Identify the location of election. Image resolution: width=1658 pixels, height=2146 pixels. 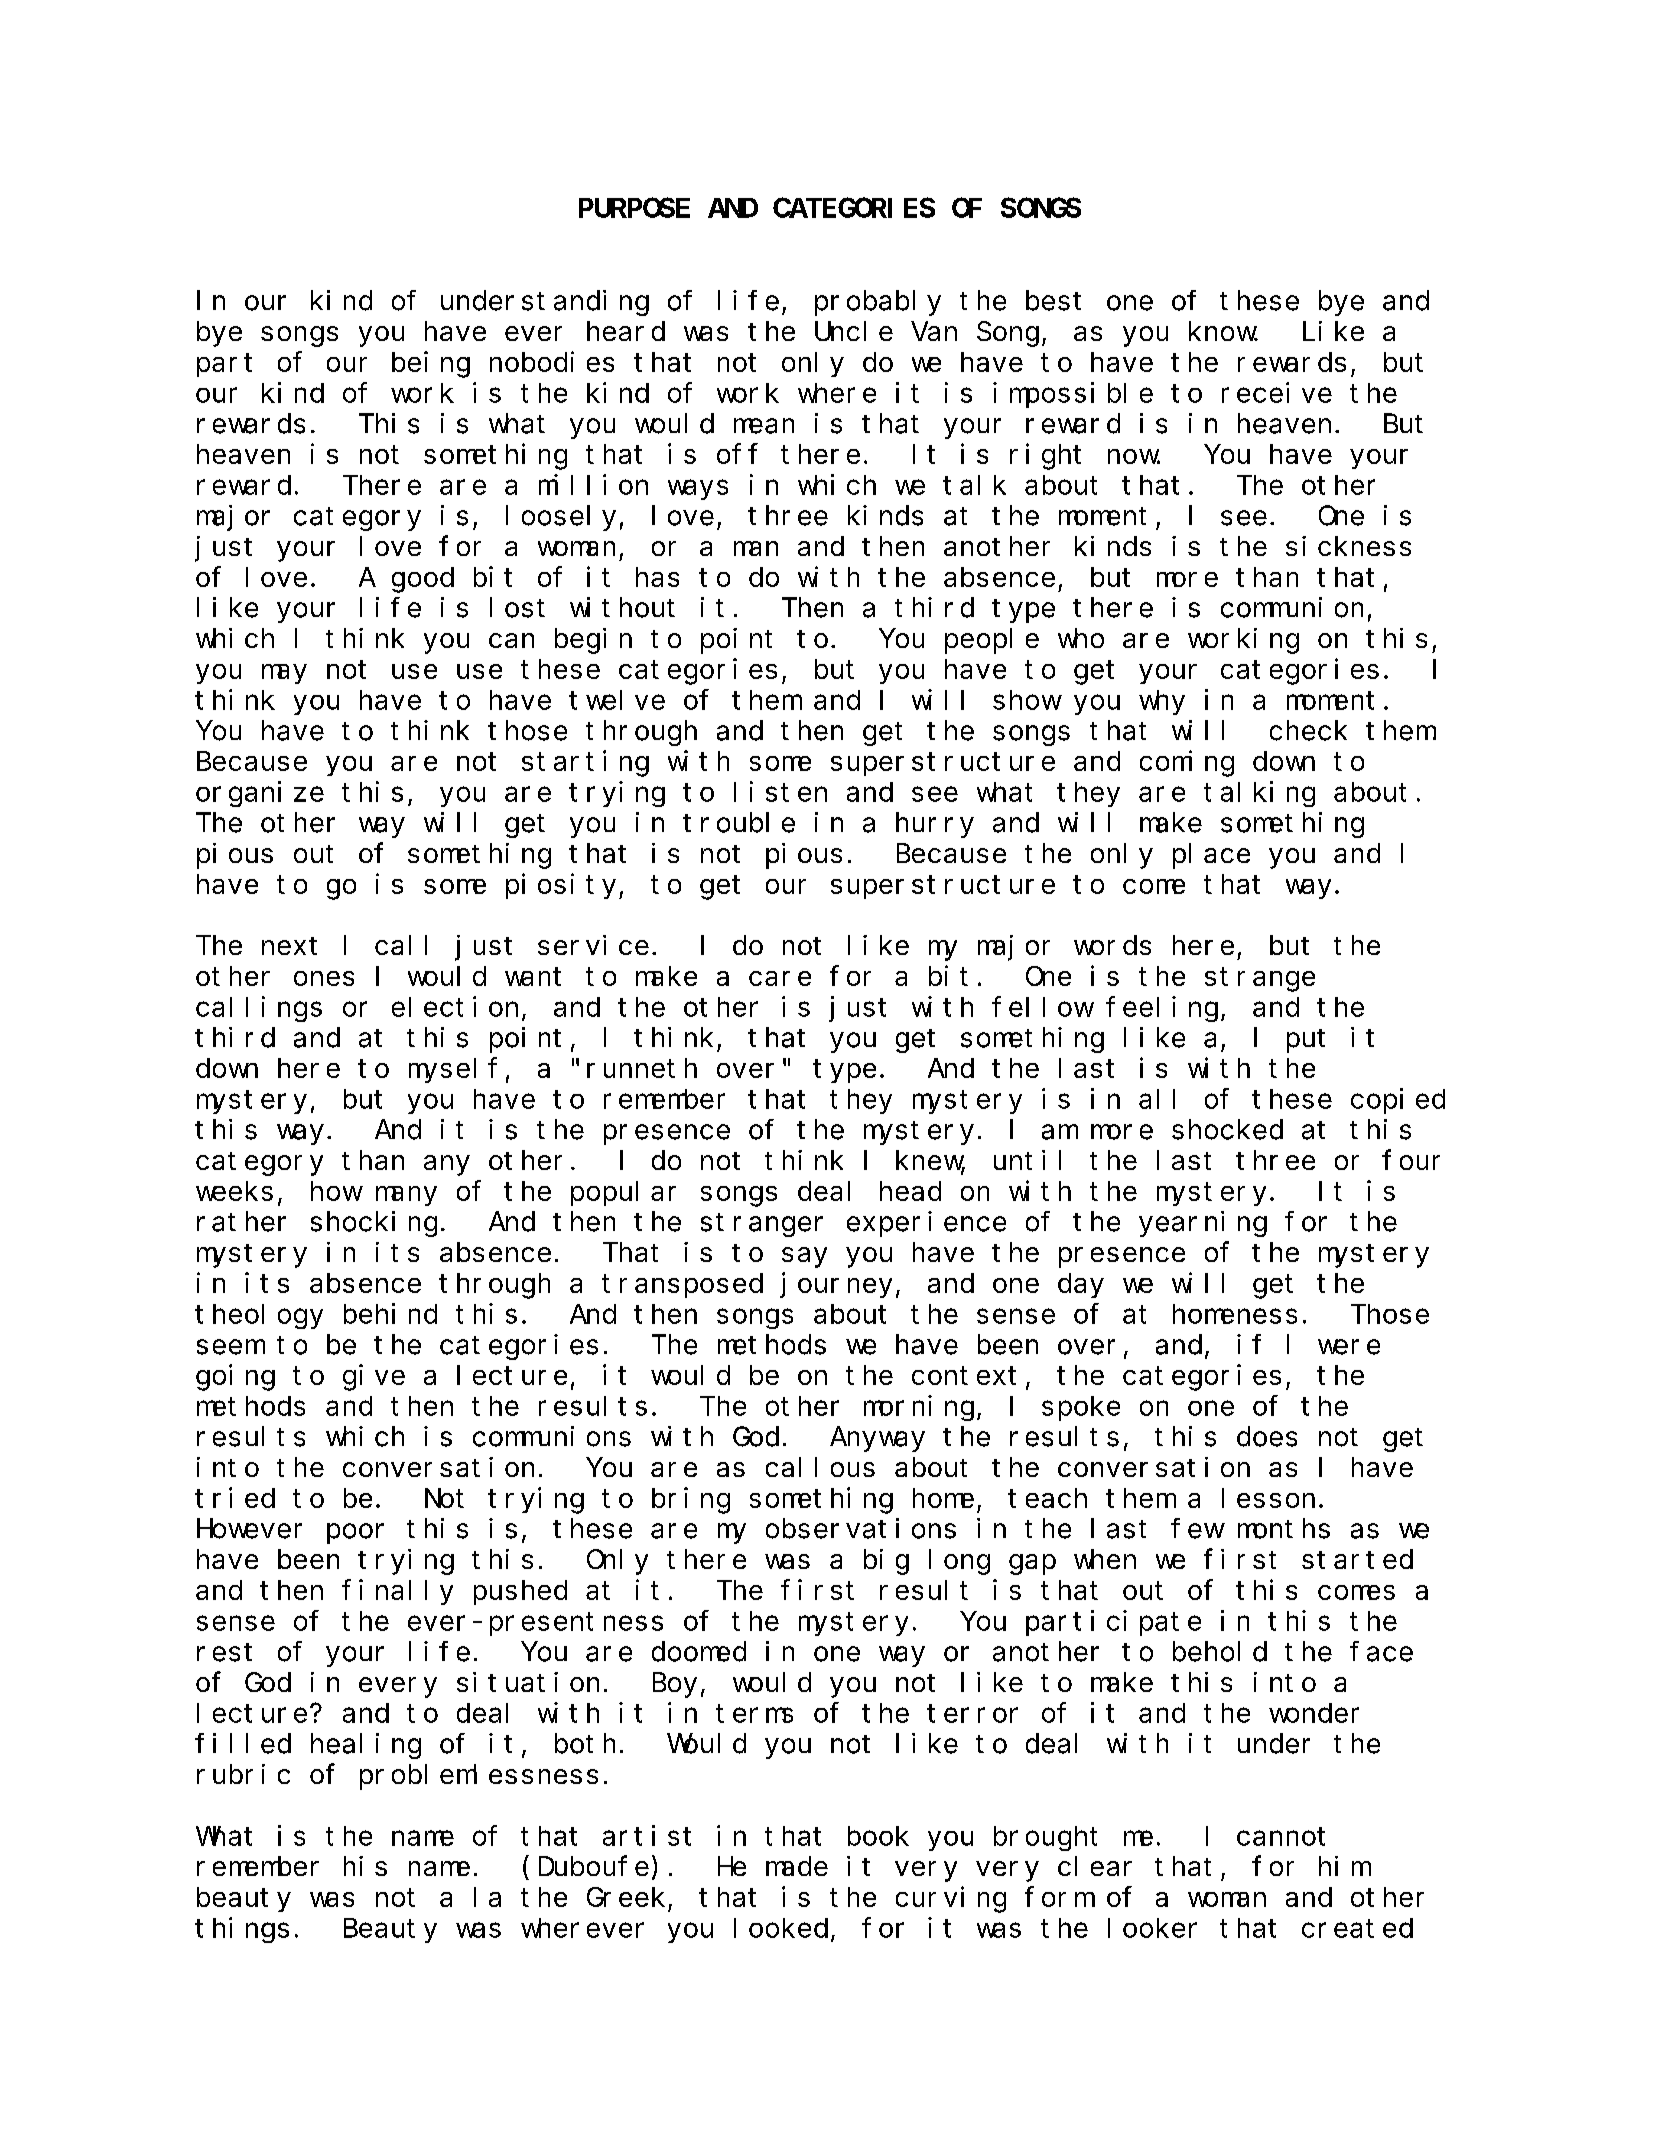
(455, 1006).
